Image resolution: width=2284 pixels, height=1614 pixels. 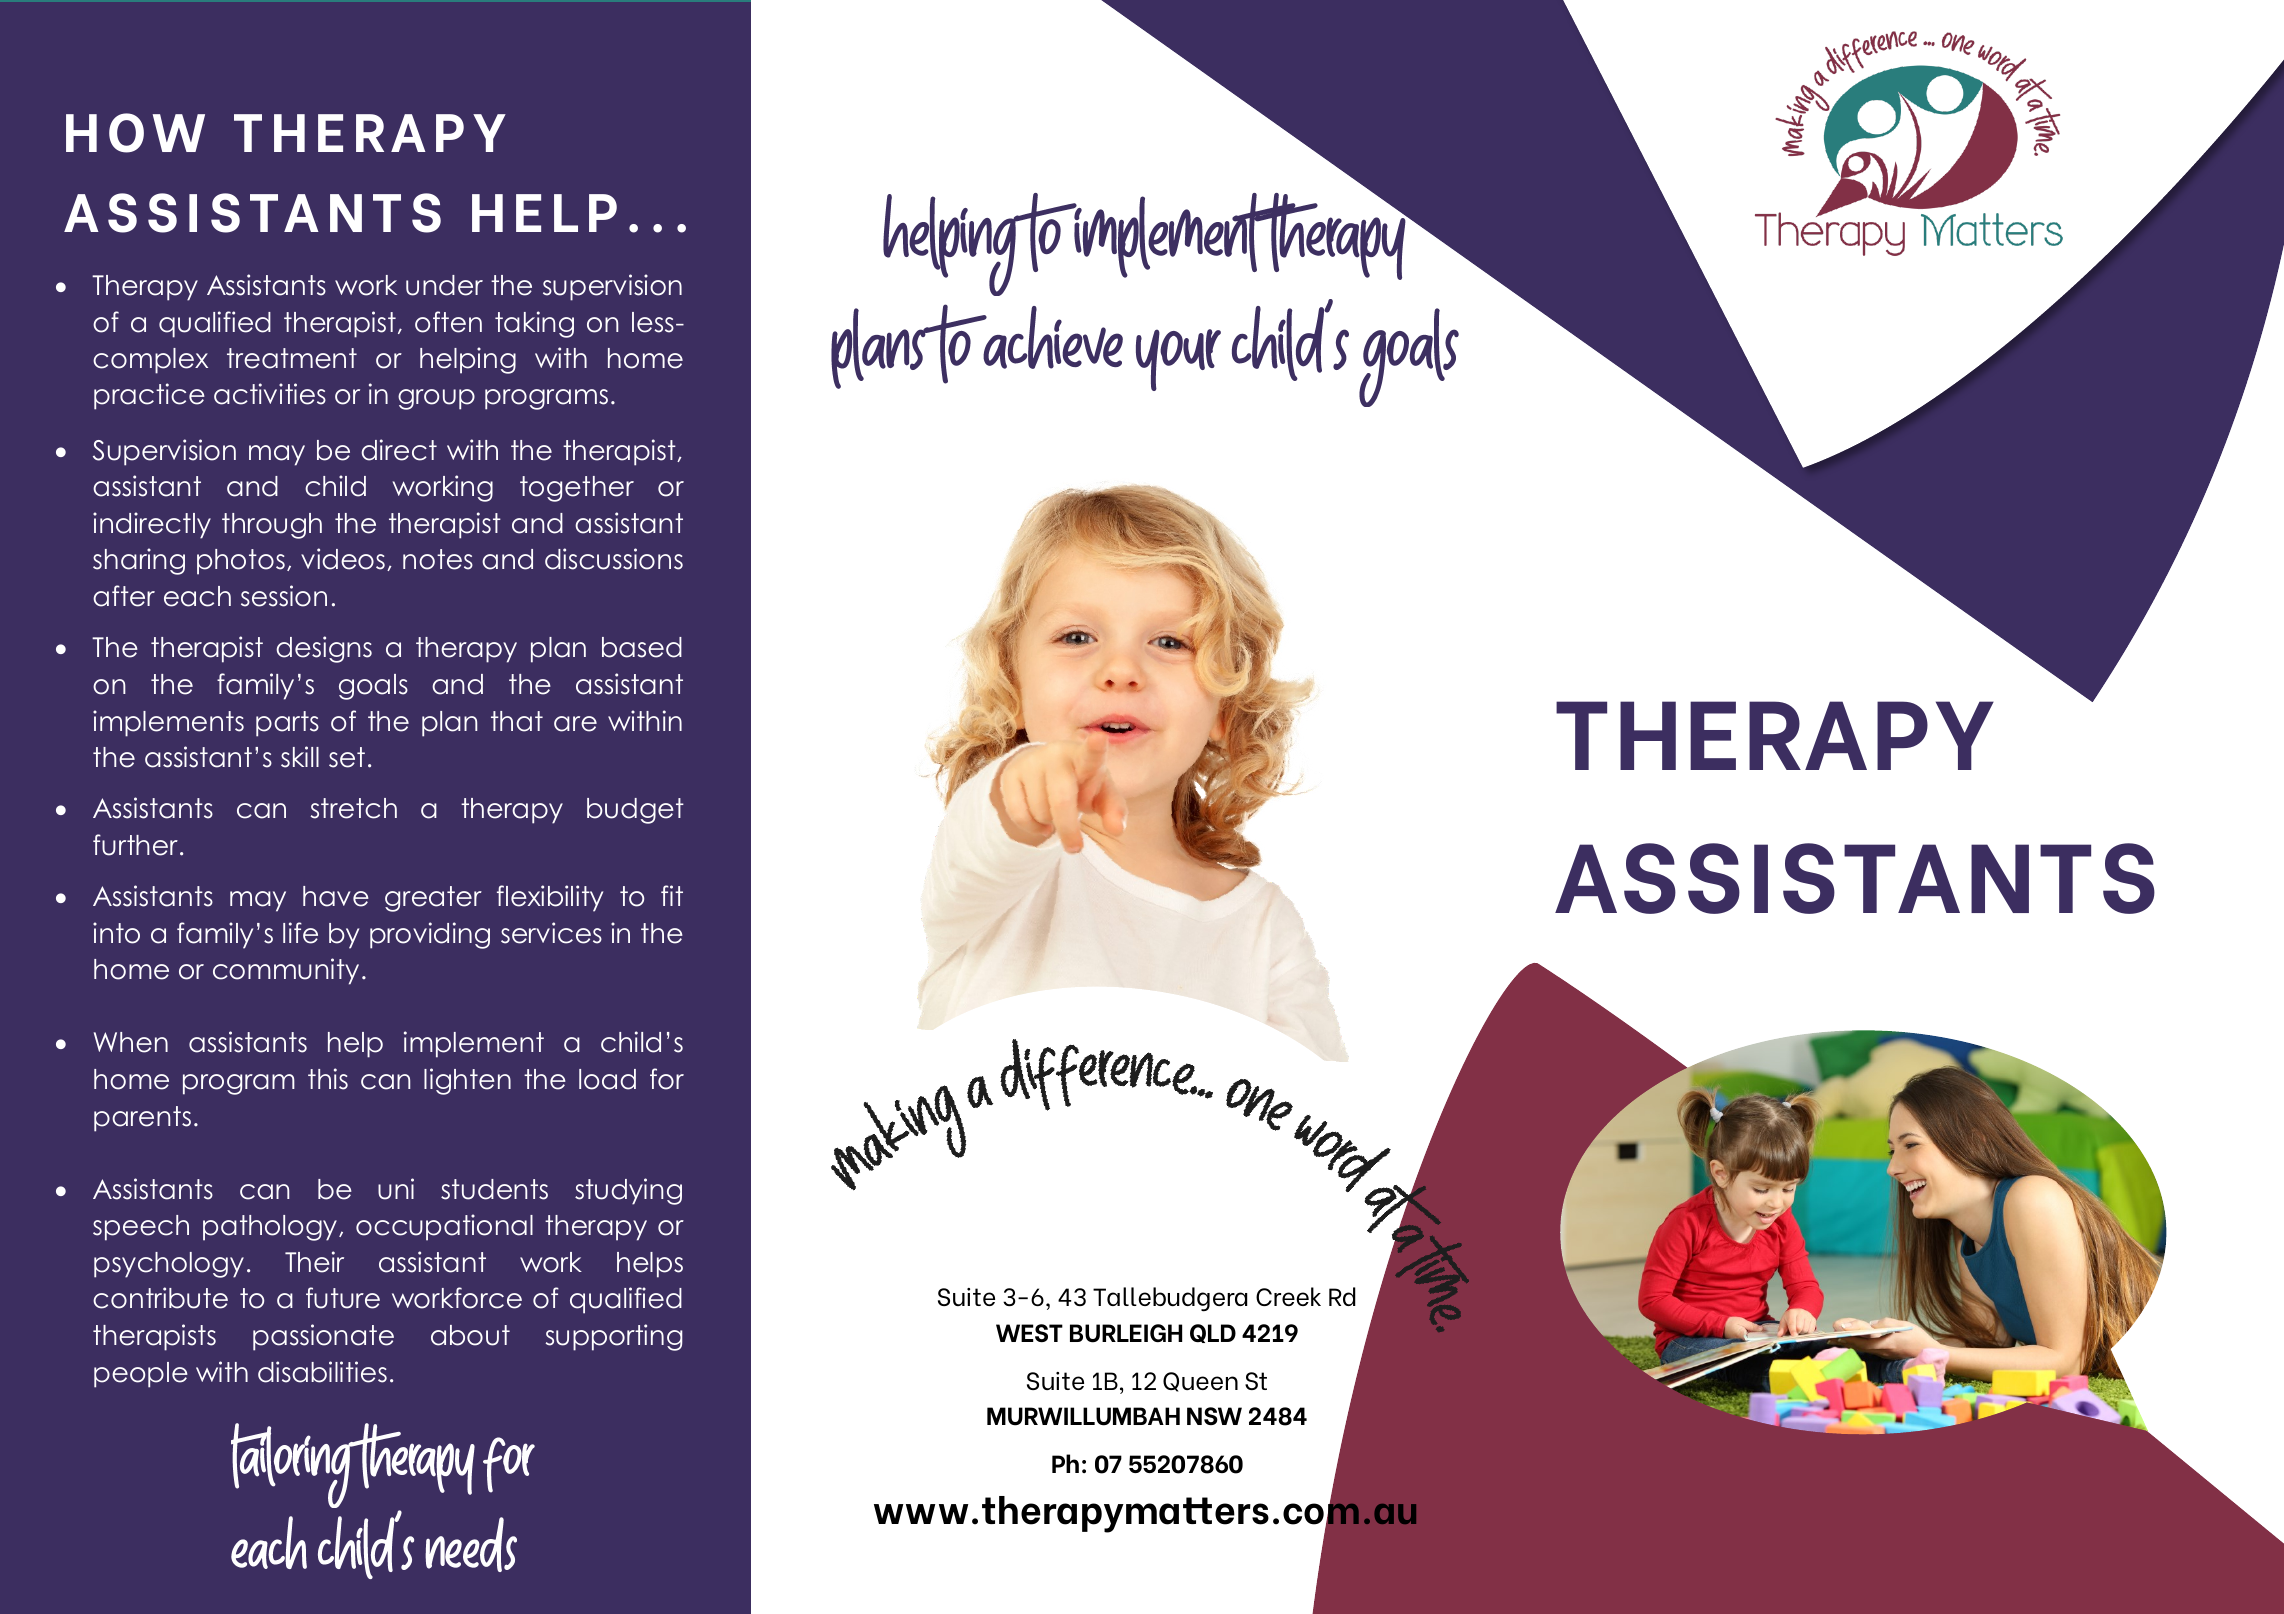 What do you see at coordinates (286, 971) in the screenshot?
I see `community` at bounding box center [286, 971].
